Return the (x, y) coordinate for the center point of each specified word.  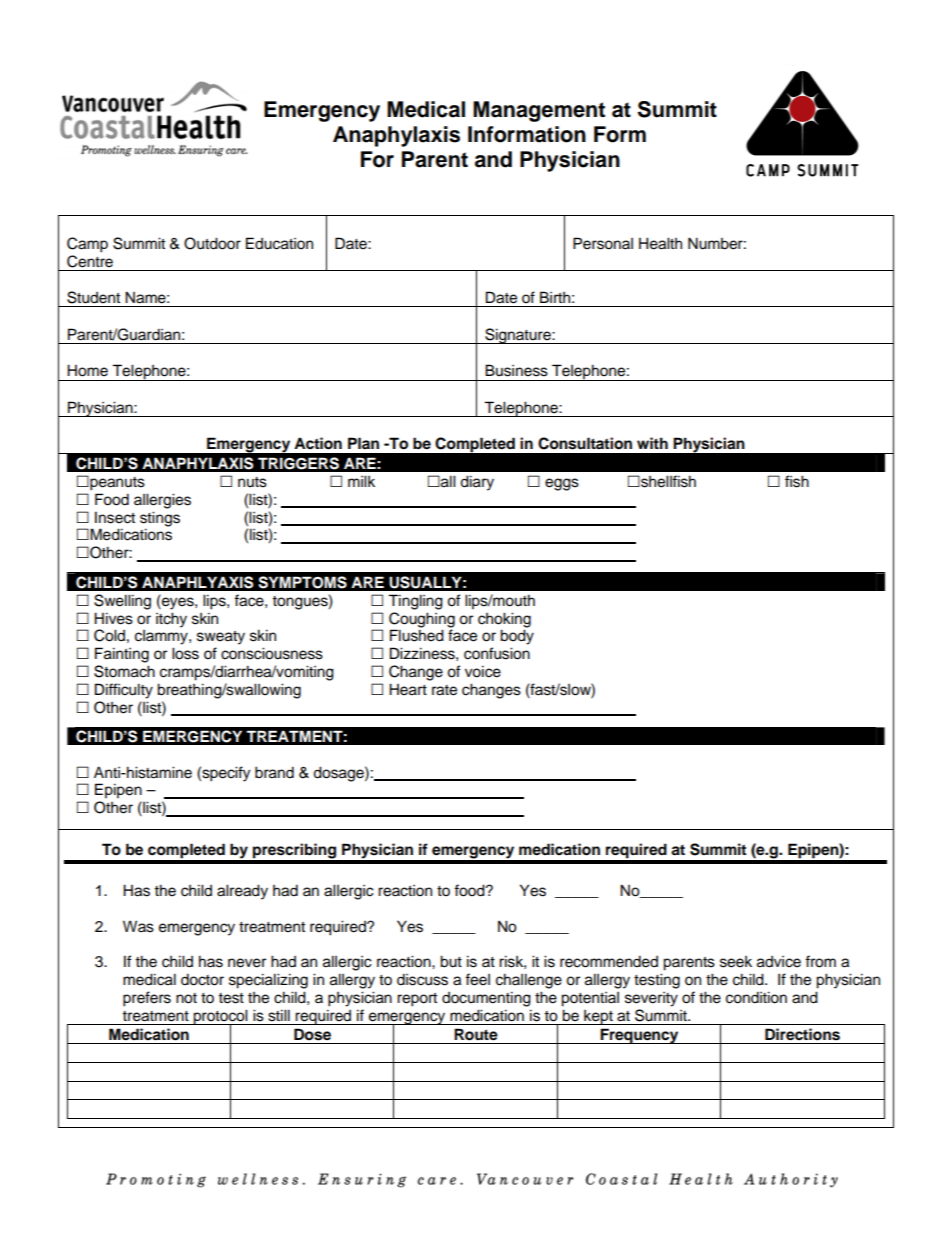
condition (756, 997)
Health (660, 243)
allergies (162, 501)
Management (539, 111)
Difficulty (124, 691)
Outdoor (212, 243)
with (652, 443)
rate (444, 690)
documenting (486, 999)
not (186, 998)
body (517, 637)
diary (477, 483)
